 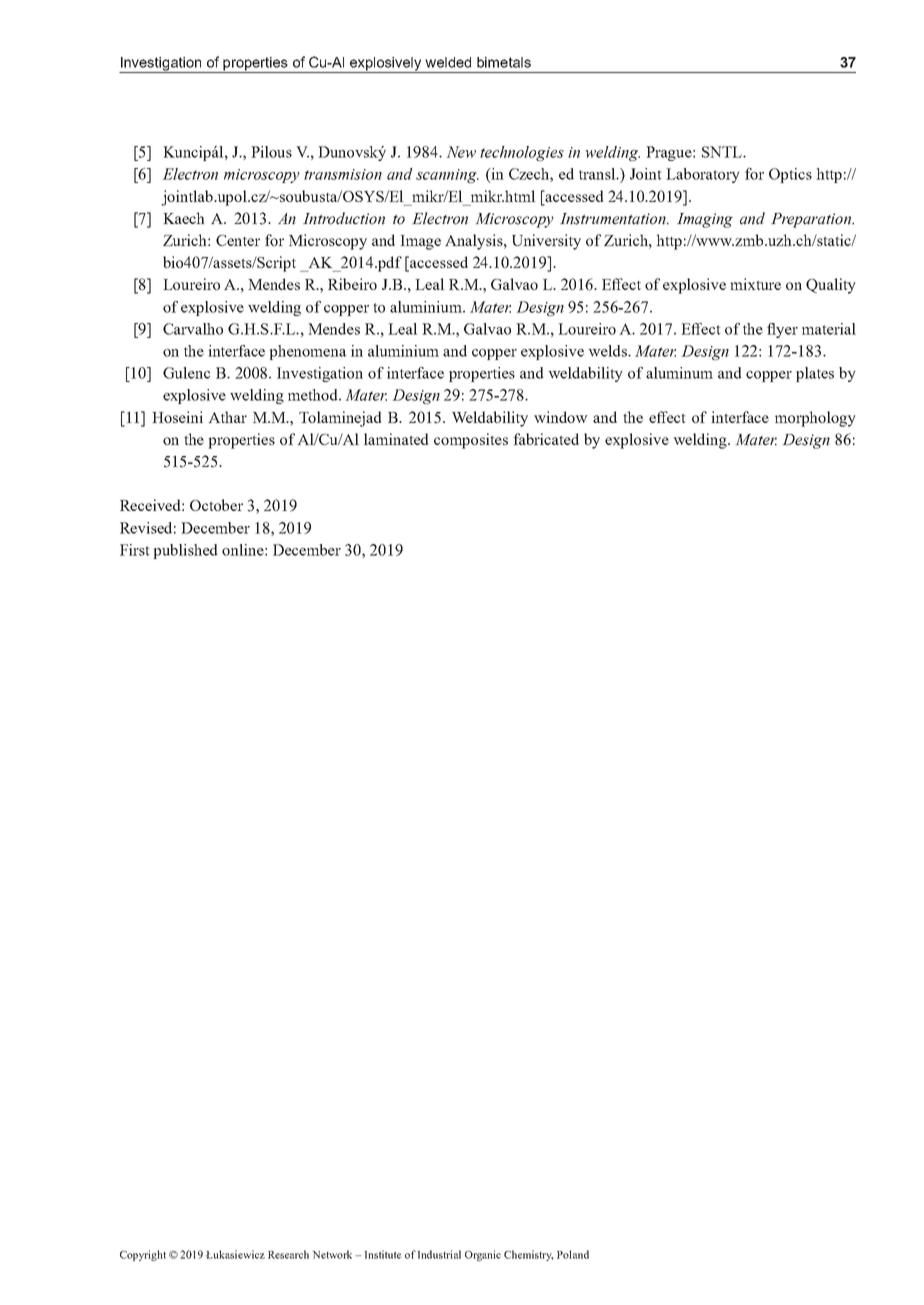 I want to click on welded, so click(x=448, y=62).
